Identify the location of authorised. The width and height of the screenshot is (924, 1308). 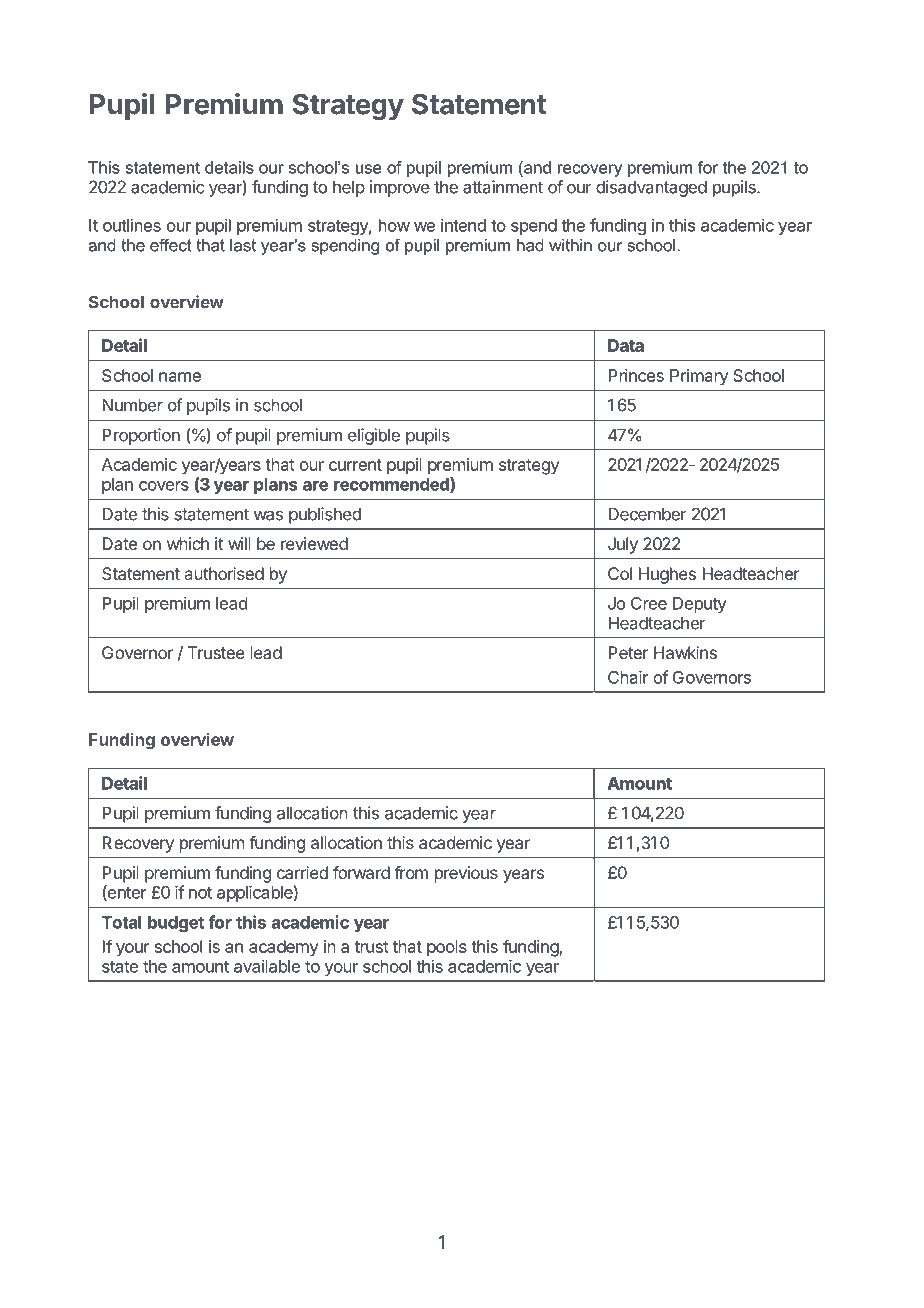
(224, 573).
